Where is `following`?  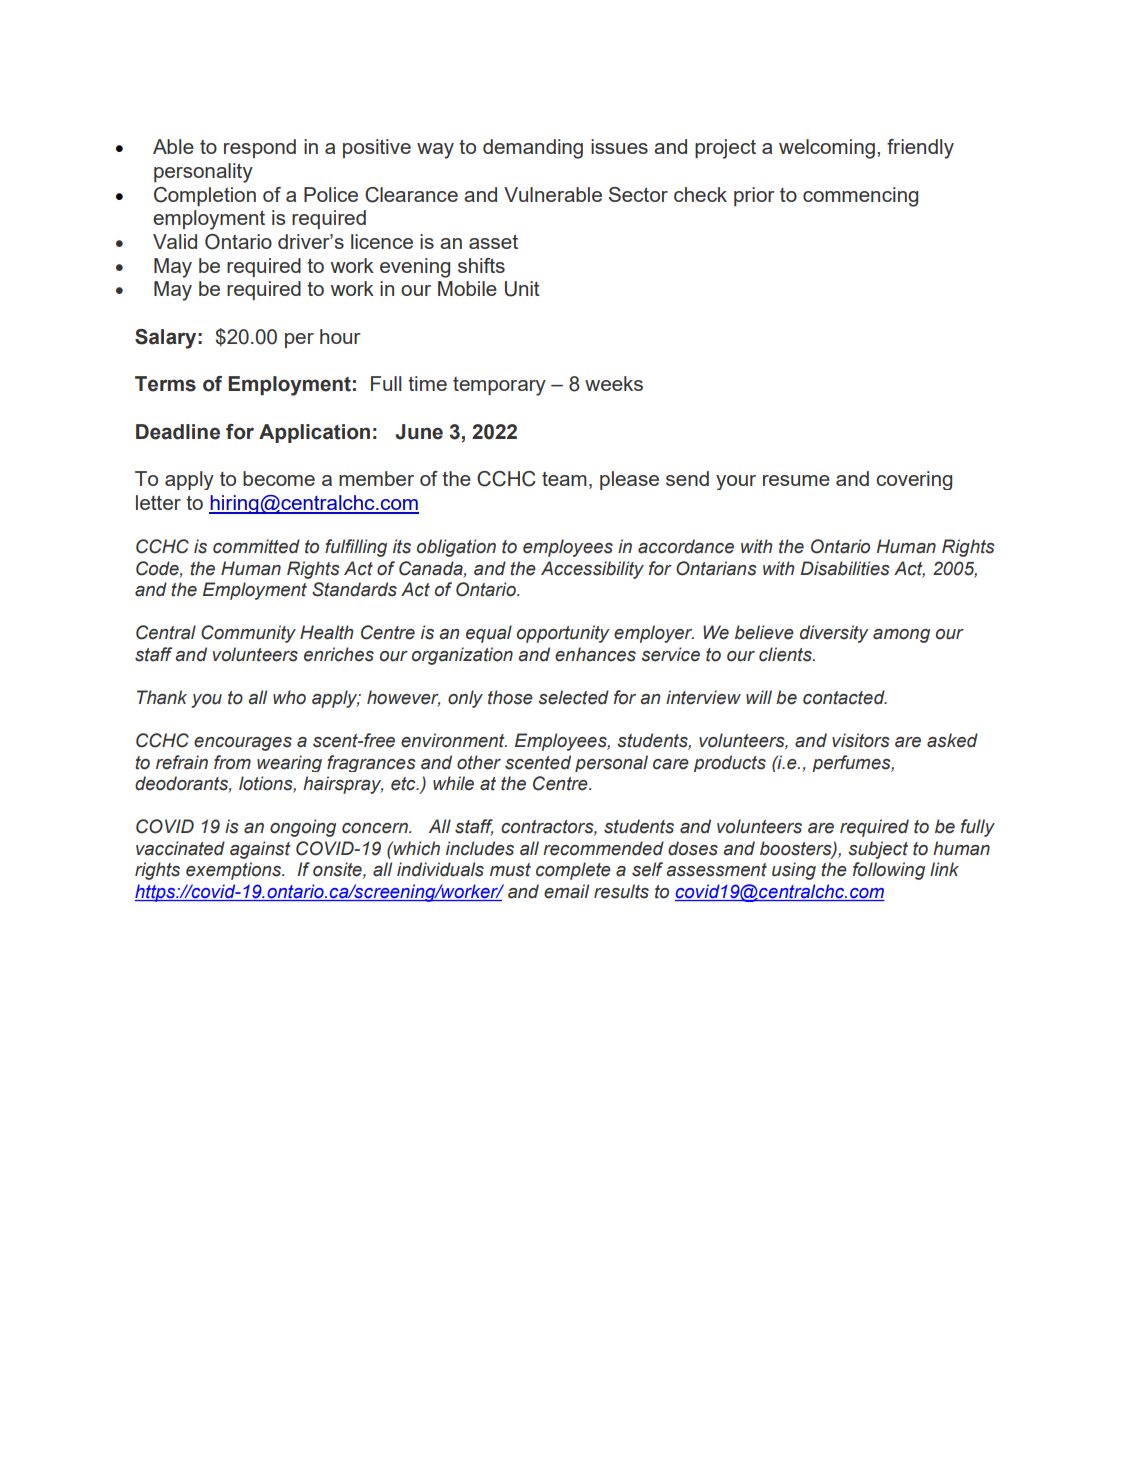
following is located at coordinates (889, 871).
